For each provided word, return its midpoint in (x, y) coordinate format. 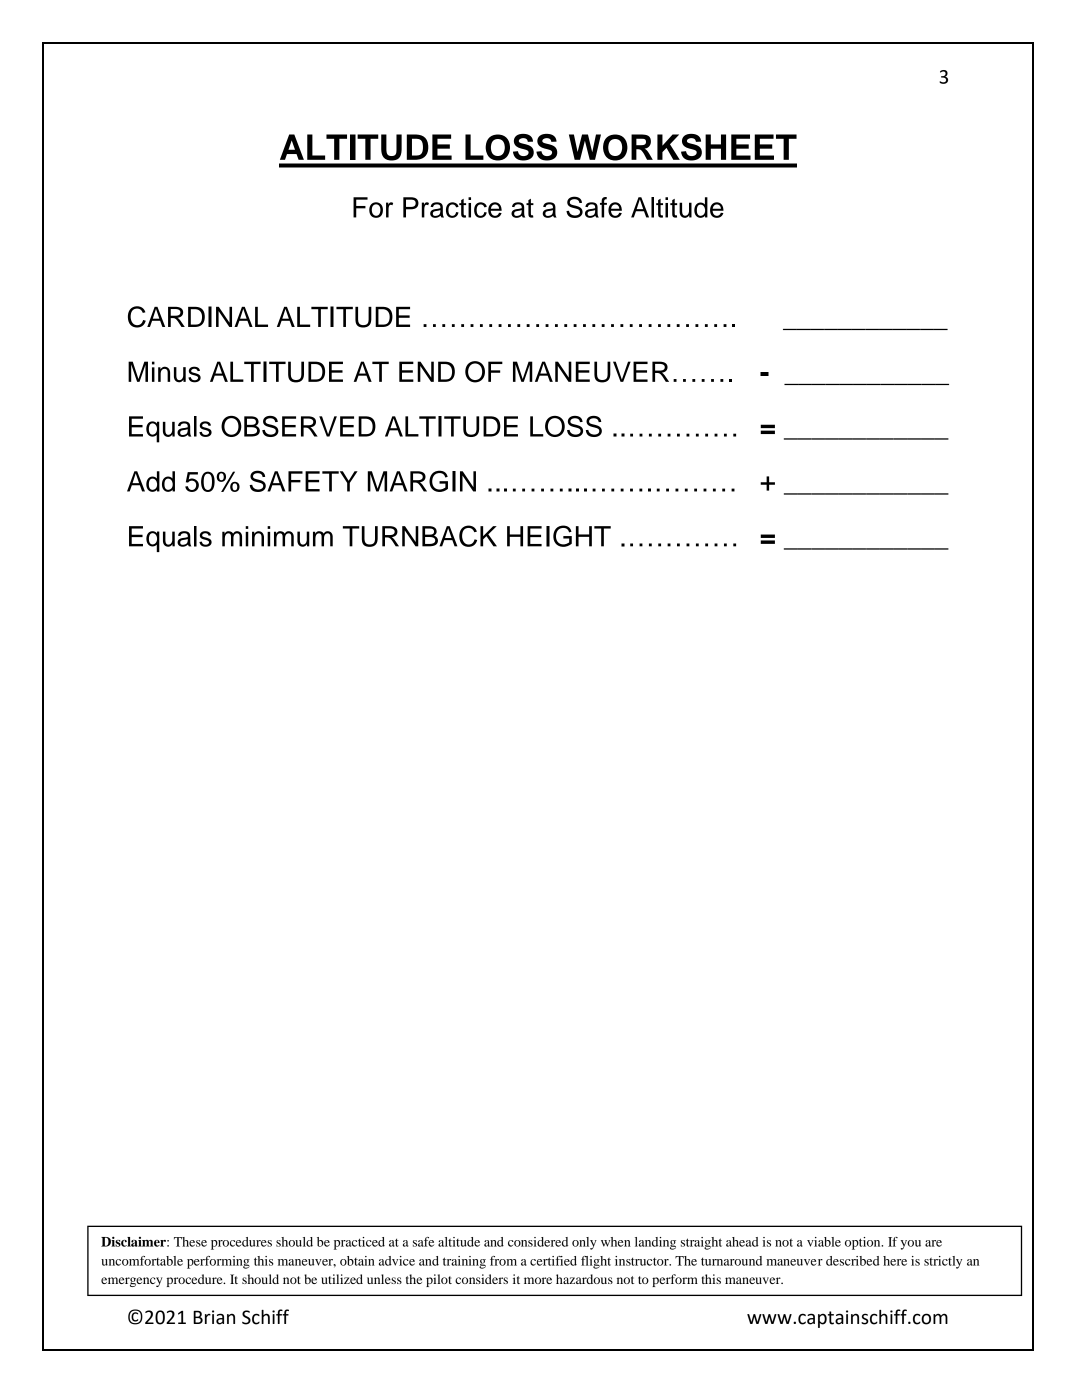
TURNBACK (420, 536)
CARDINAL (198, 317)
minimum (277, 536)
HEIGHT (559, 536)
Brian (214, 1317)
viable (824, 1242)
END (427, 371)
